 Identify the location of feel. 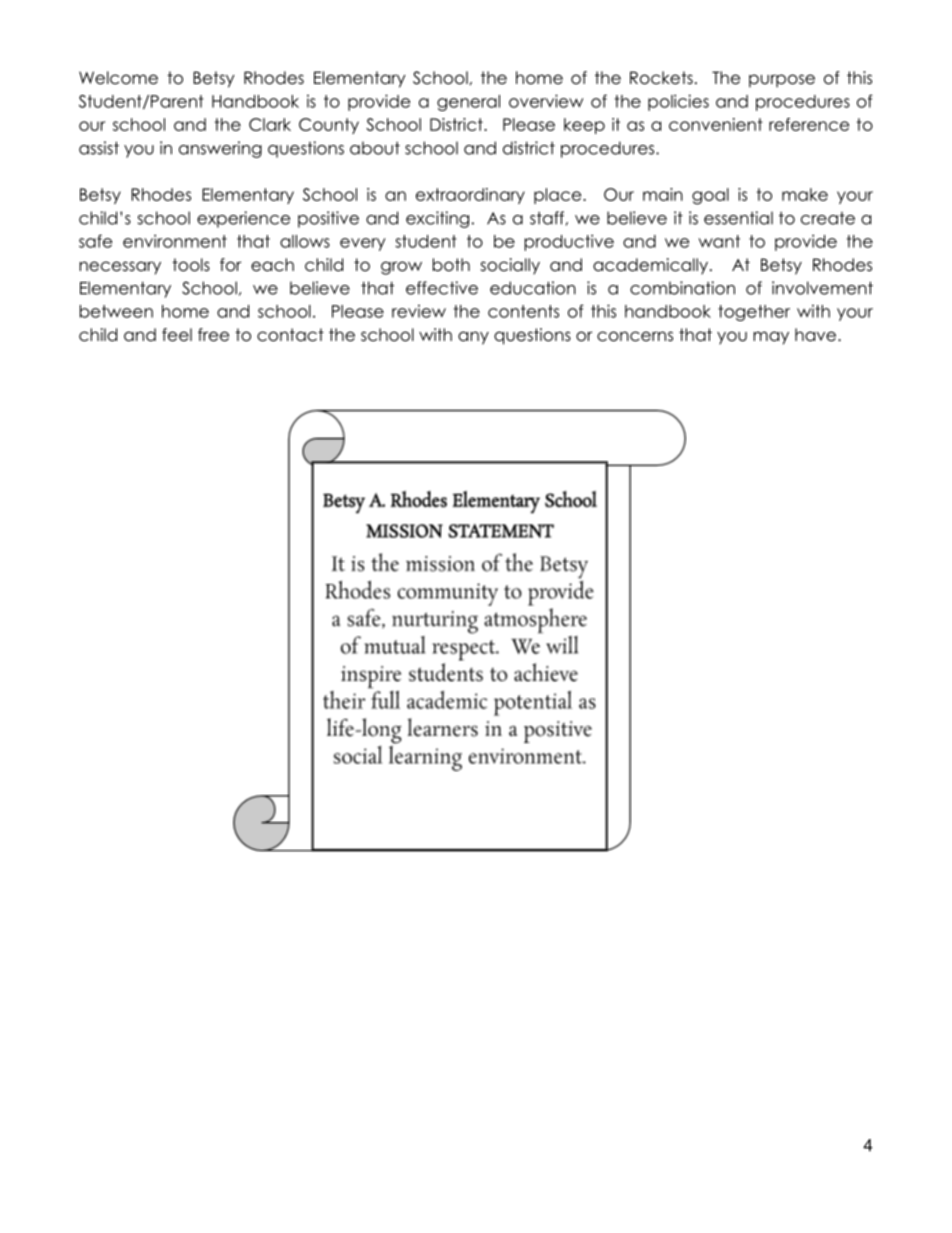
(177, 335).
